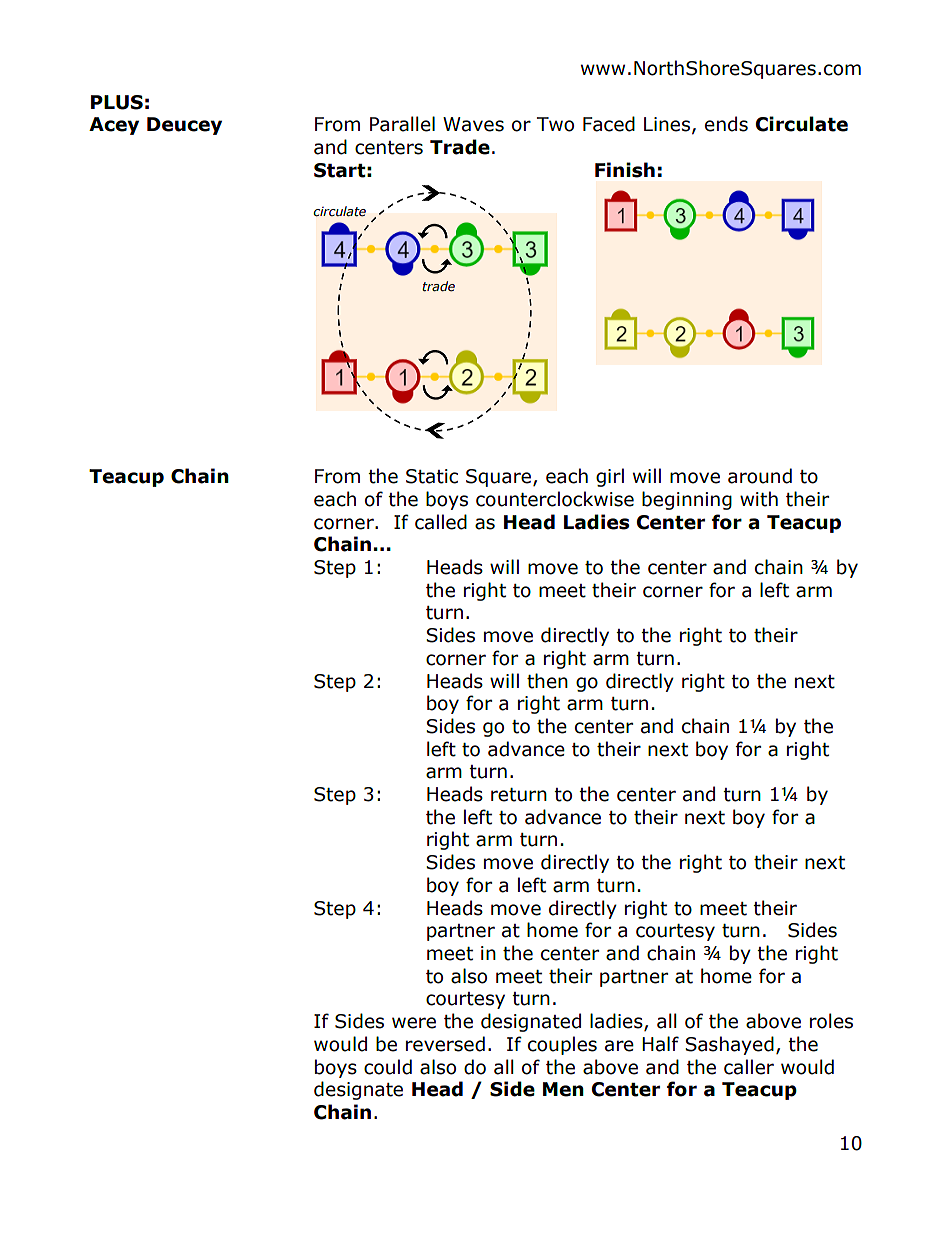 The image size is (952, 1233). Describe the element at coordinates (831, 1021) in the image. I see `roles` at that location.
